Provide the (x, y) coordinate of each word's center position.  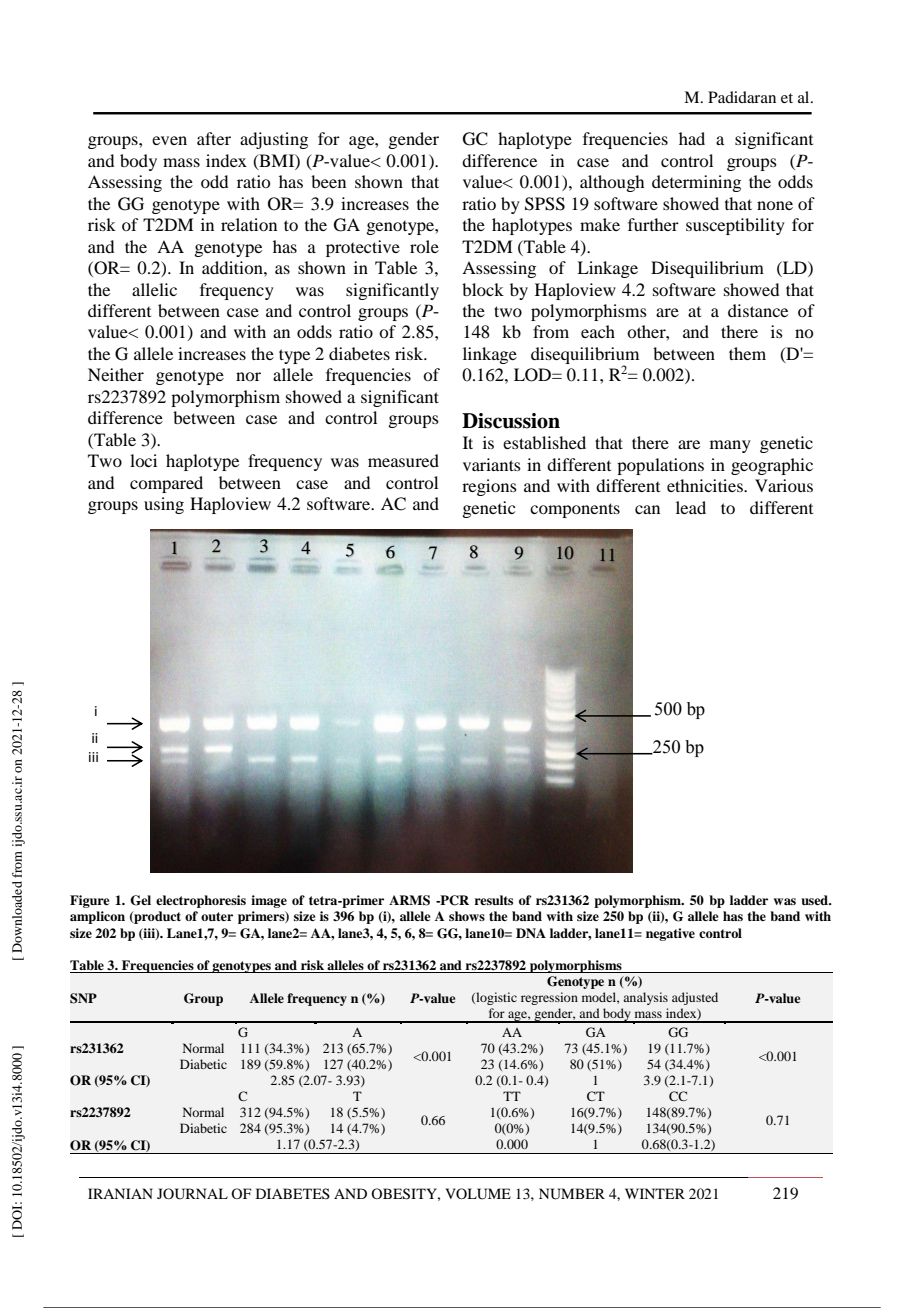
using (164, 505)
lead (691, 507)
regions (489, 487)
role (424, 246)
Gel (140, 900)
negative (670, 934)
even (169, 140)
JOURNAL (192, 1194)
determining (696, 183)
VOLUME (478, 1194)
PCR (453, 900)
